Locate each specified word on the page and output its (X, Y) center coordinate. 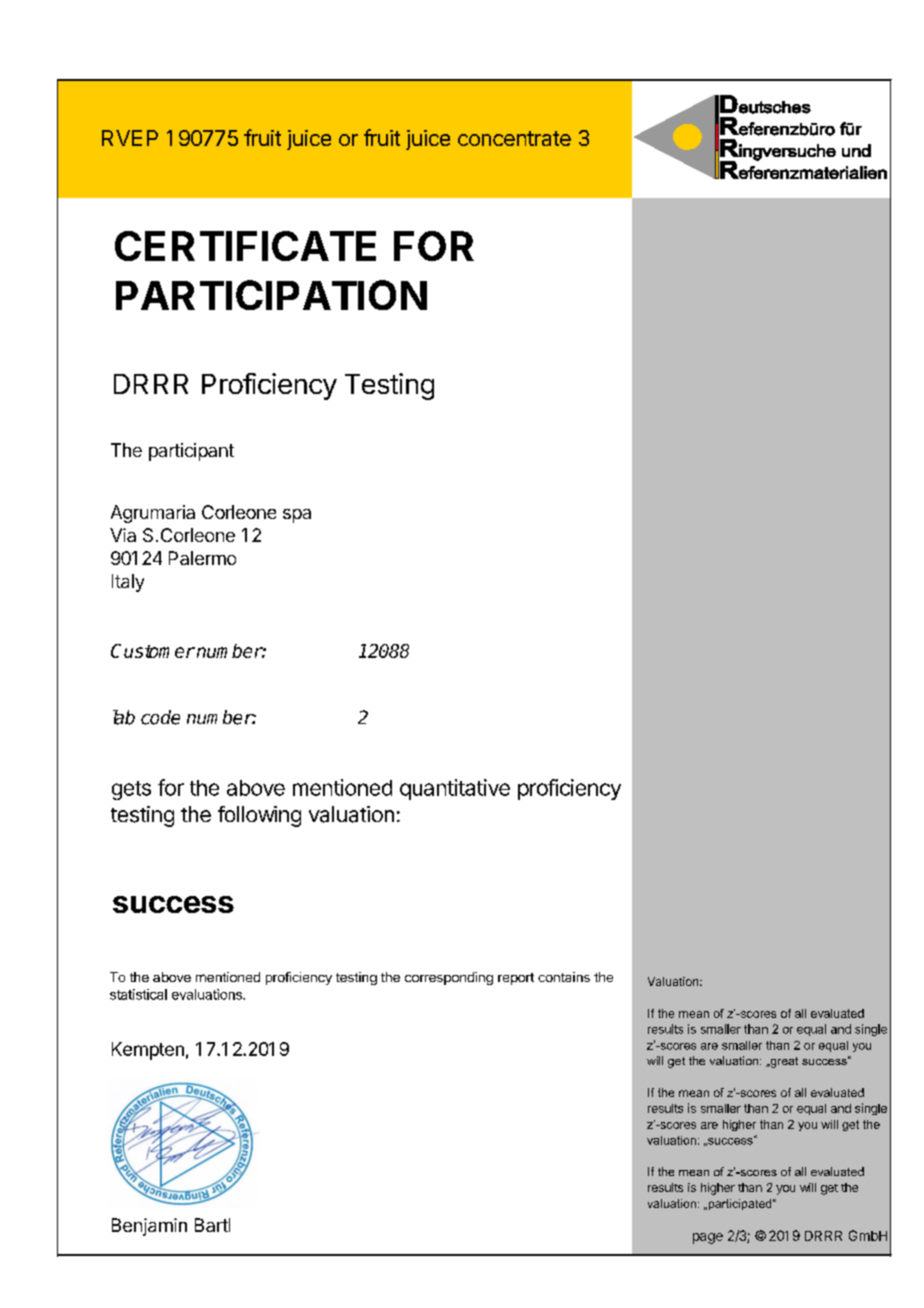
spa (297, 516)
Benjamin (149, 1227)
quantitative (455, 789)
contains (564, 977)
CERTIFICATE (245, 246)
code (160, 717)
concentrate (514, 138)
